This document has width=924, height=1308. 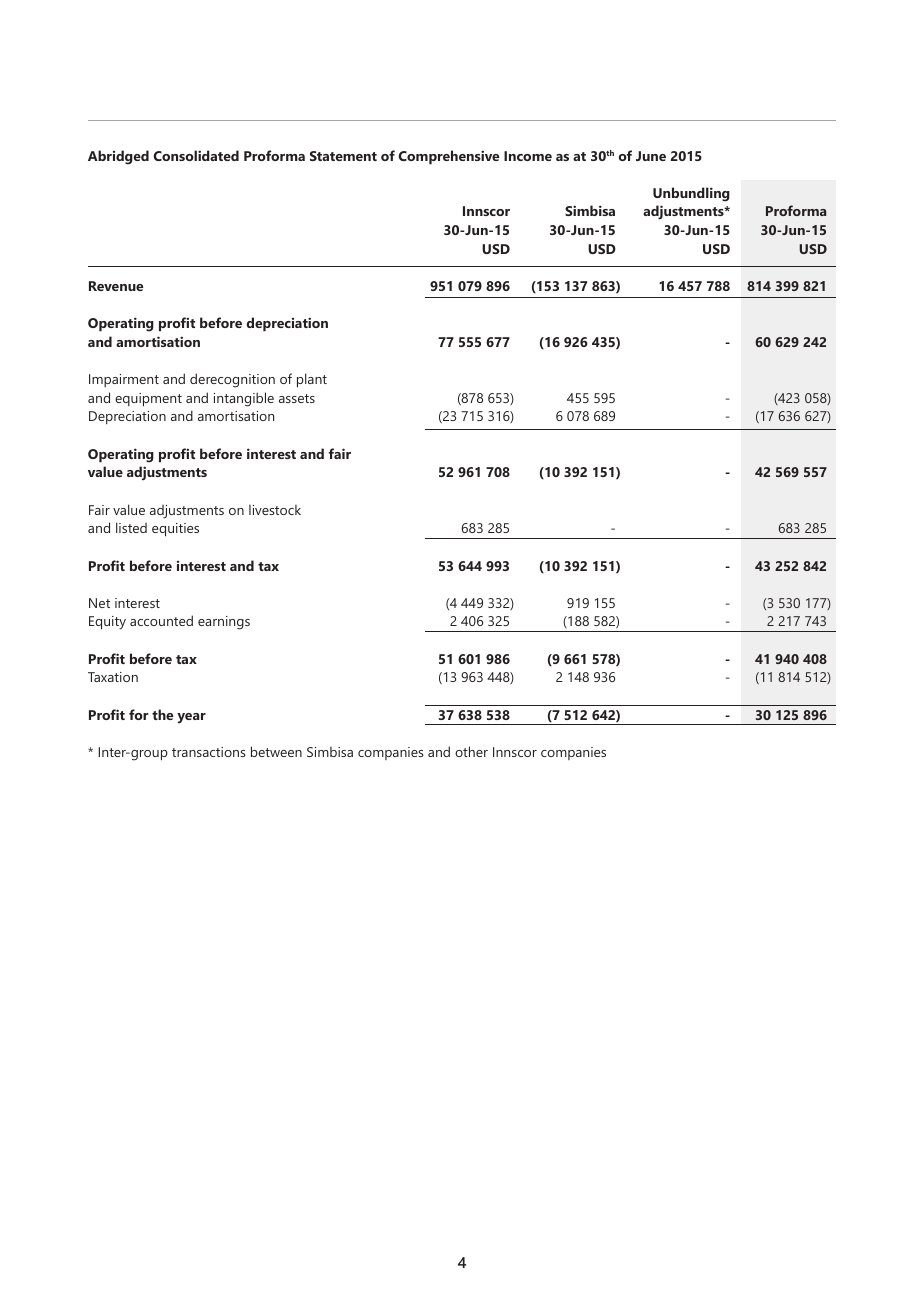 I want to click on assets, so click(x=297, y=398).
